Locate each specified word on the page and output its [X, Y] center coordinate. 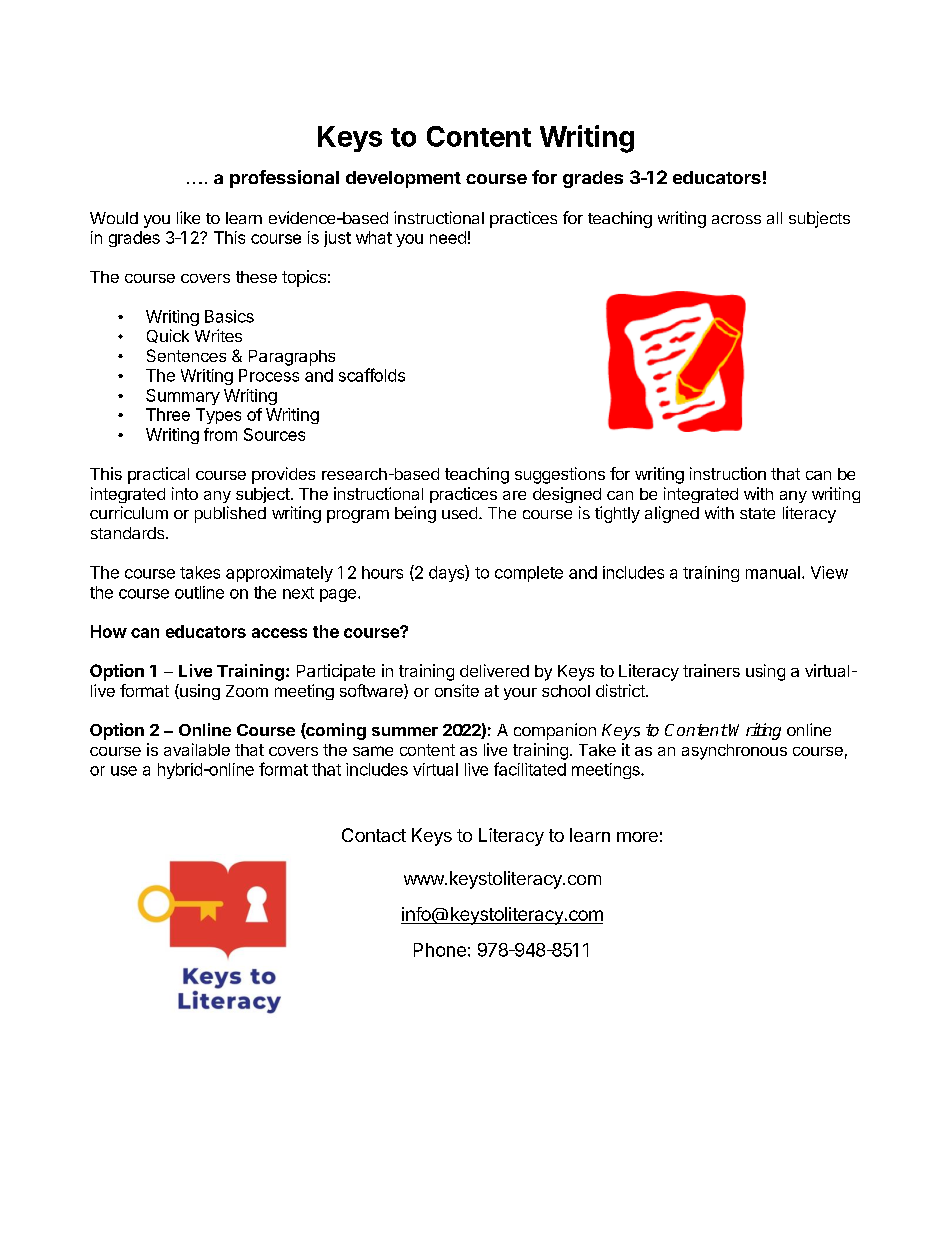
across [736, 219]
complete [529, 574]
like [188, 217]
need [448, 237]
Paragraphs [292, 358]
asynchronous [734, 752]
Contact [374, 835]
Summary [183, 397]
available [197, 749]
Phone [440, 950]
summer [405, 731]
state [757, 513]
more [637, 837]
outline [199, 592]
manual [773, 572]
